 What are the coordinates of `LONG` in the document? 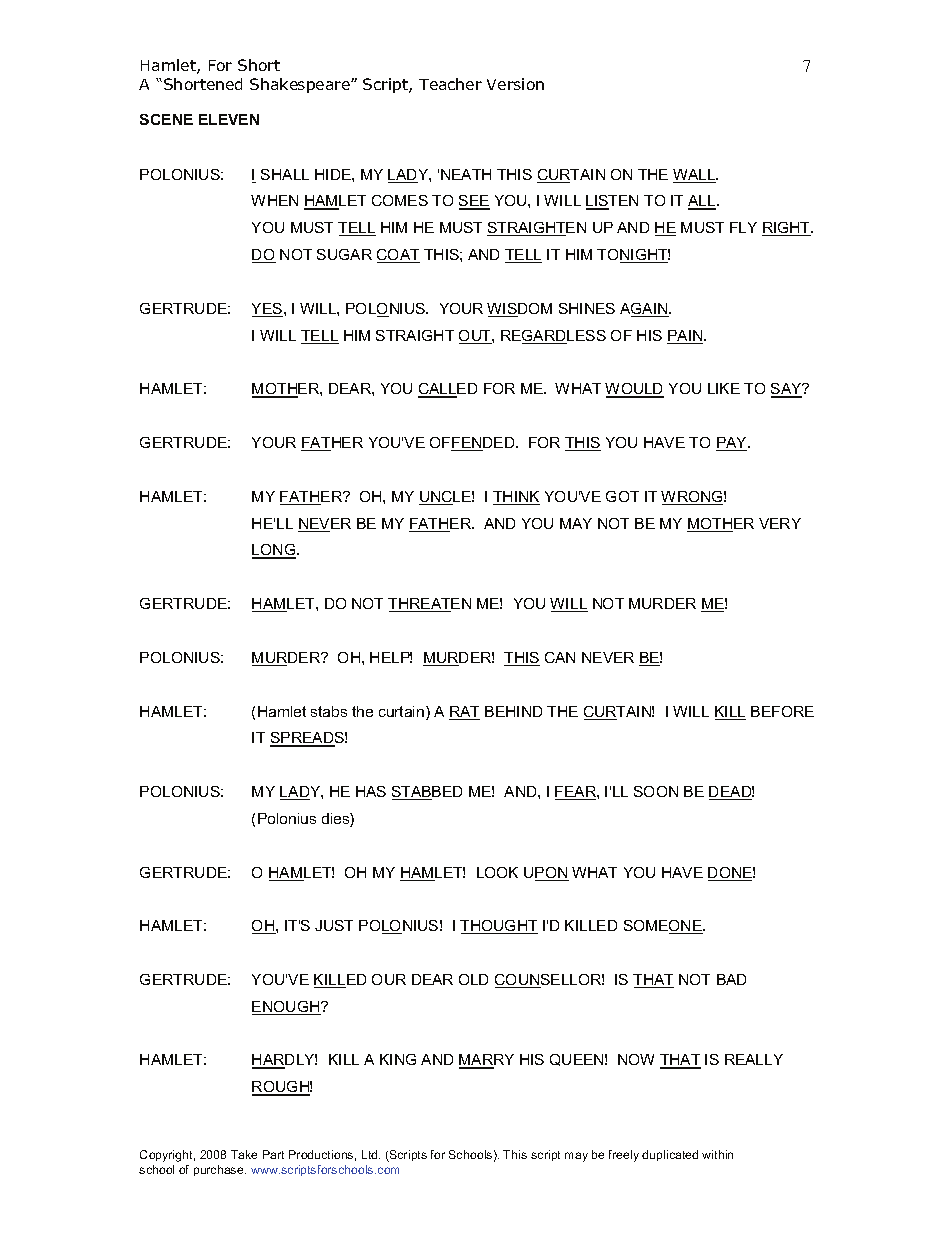 It's located at (275, 551).
